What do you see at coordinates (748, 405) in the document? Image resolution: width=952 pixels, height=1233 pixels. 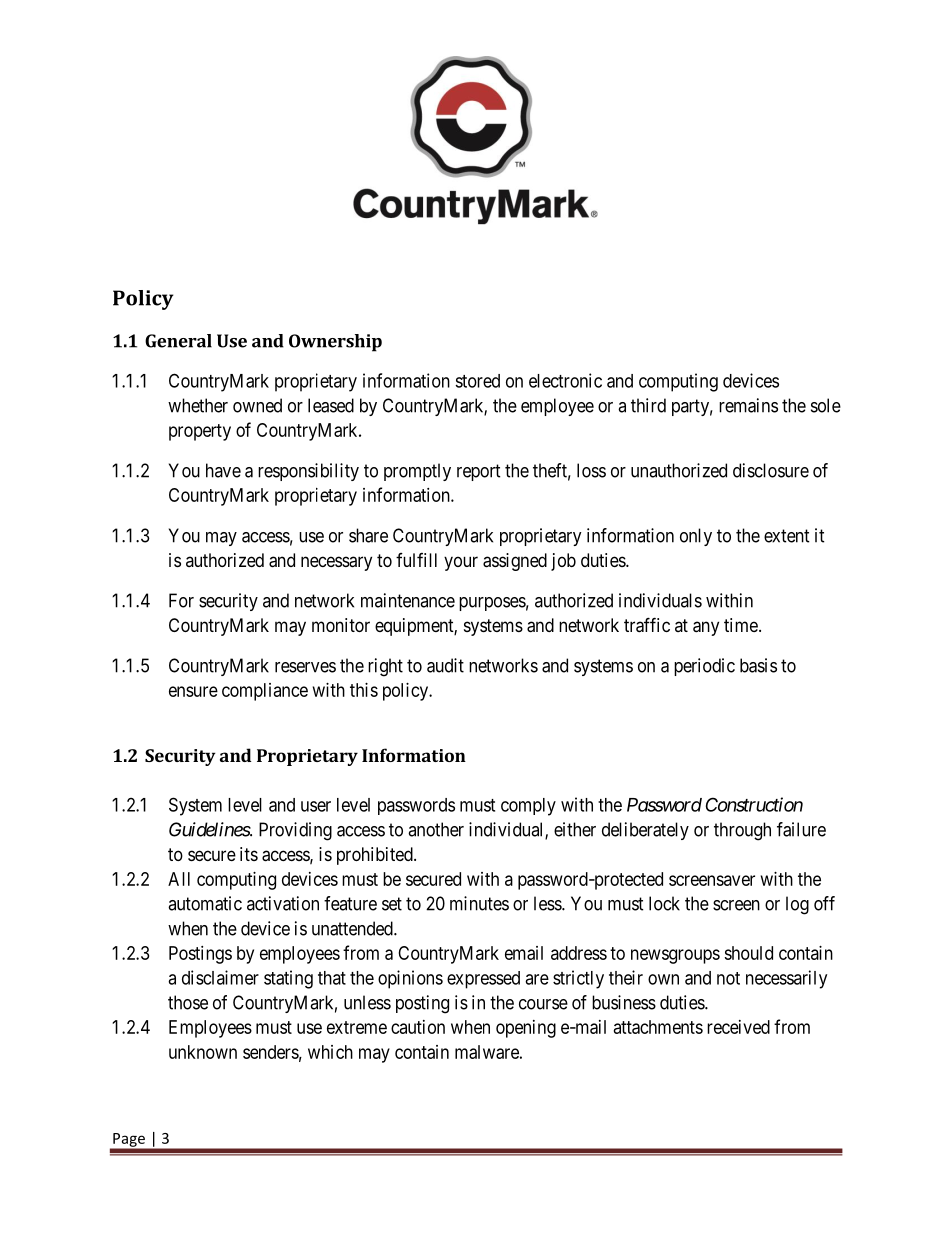 I see `remains` at bounding box center [748, 405].
